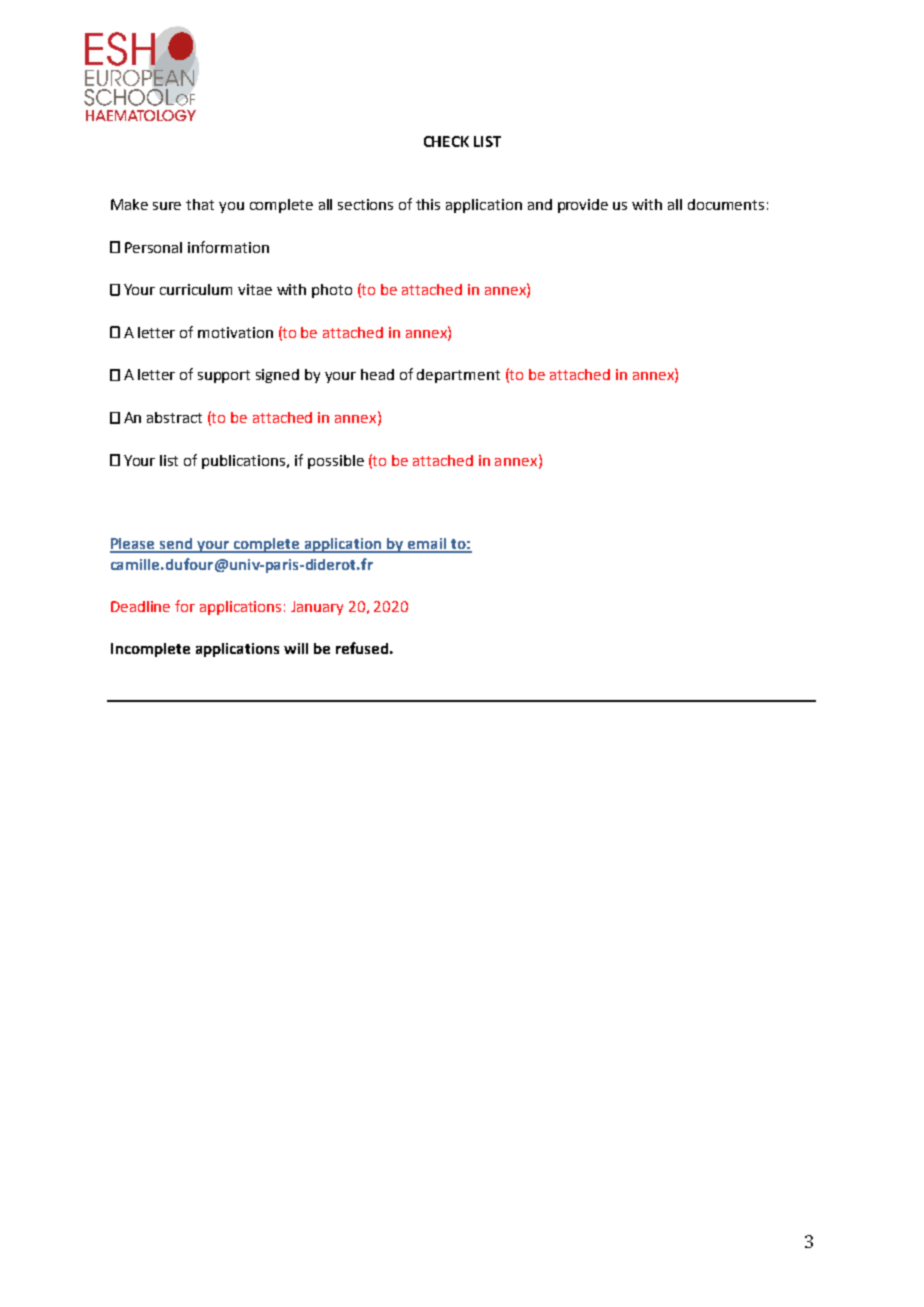  Describe the element at coordinates (200, 204) in the page. I see `that` at that location.
